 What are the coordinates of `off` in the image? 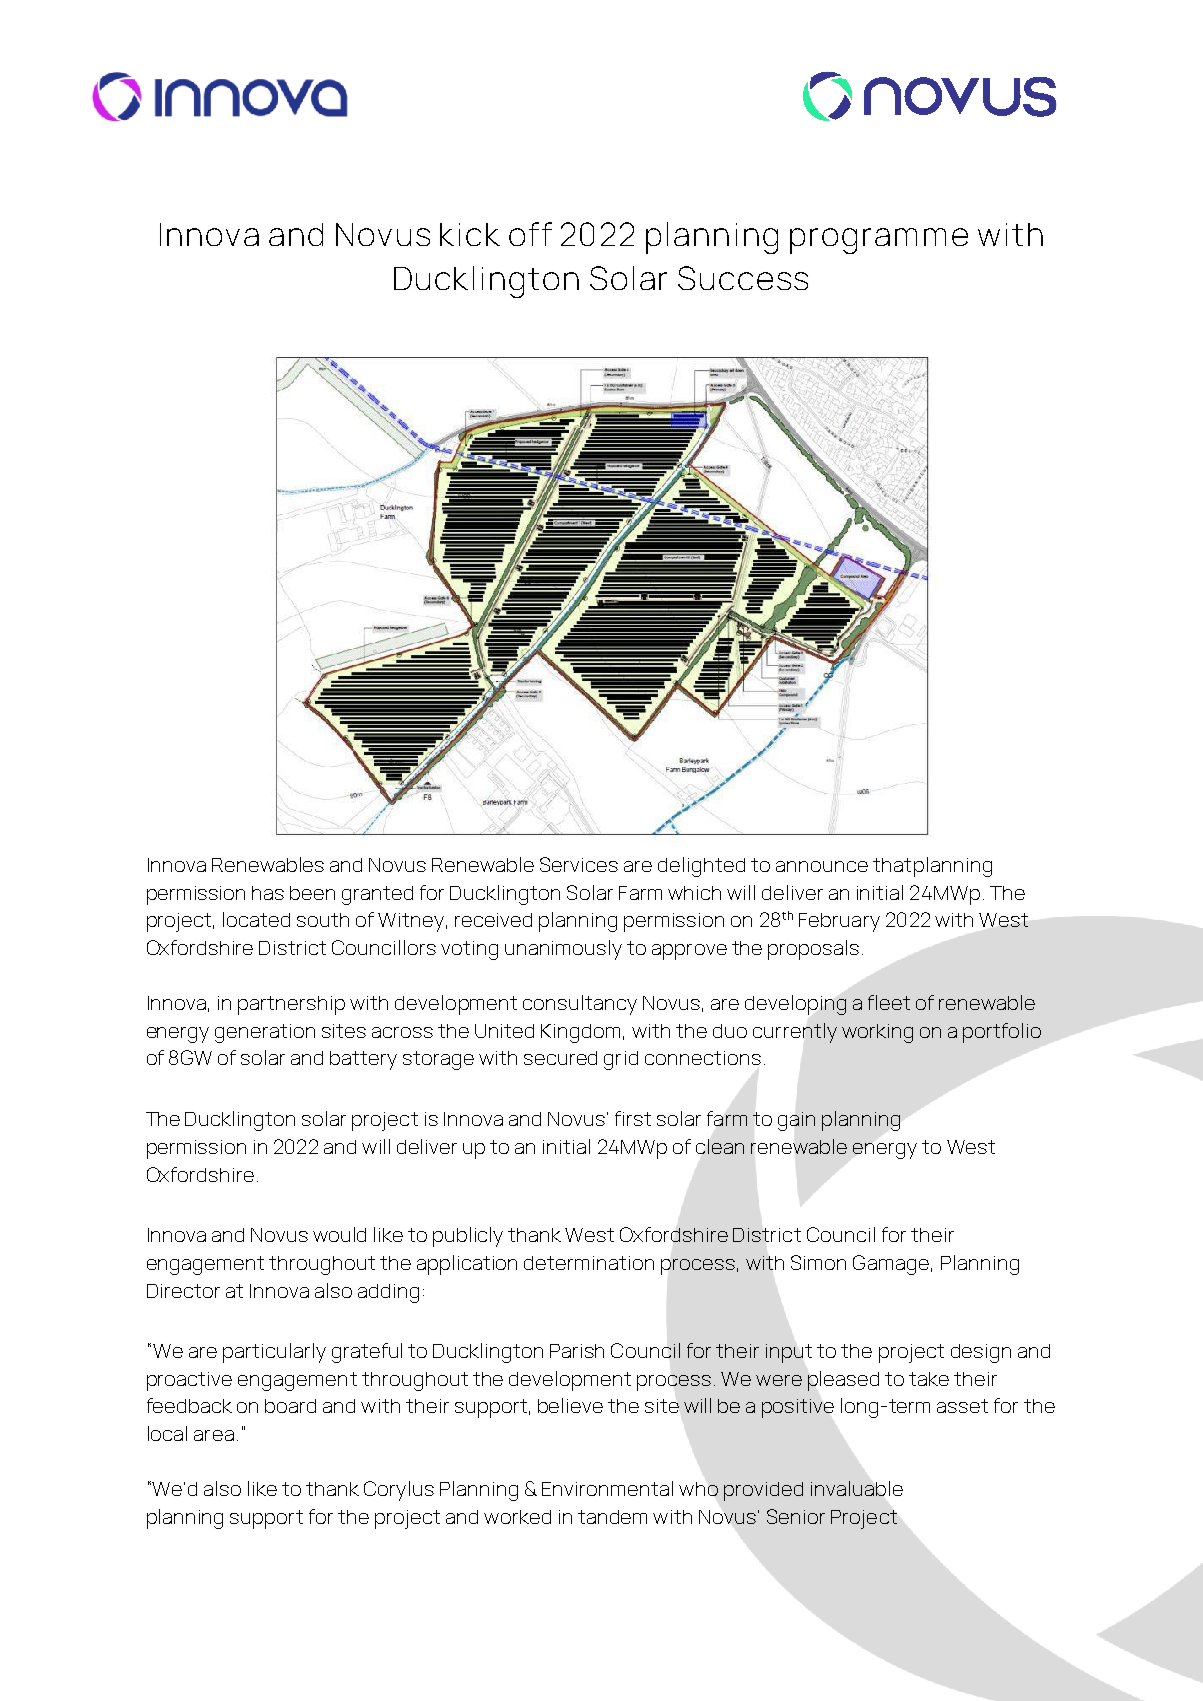 It's located at (530, 234).
